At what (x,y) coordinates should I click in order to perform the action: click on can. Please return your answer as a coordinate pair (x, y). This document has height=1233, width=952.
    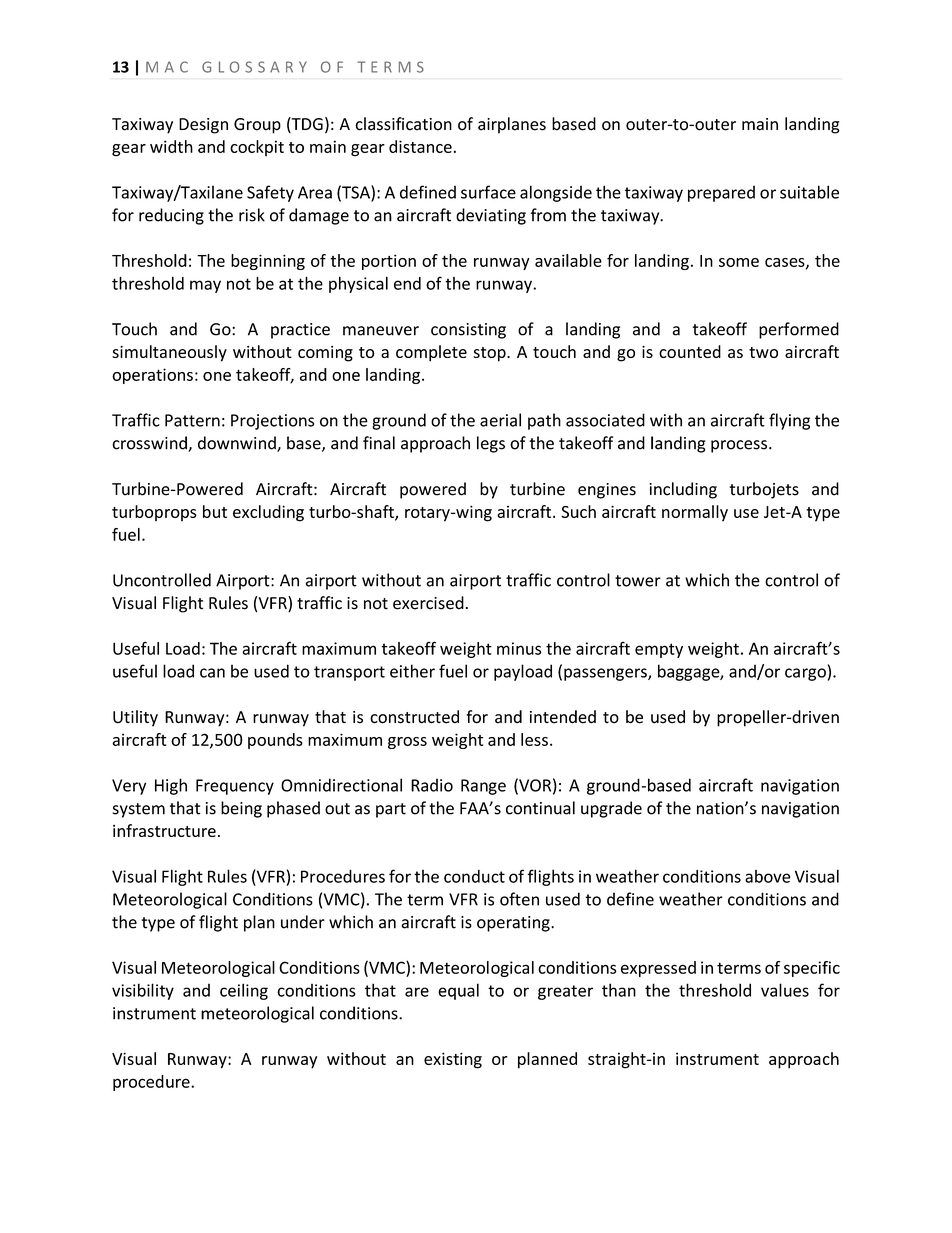
    Looking at the image, I should click on (212, 673).
